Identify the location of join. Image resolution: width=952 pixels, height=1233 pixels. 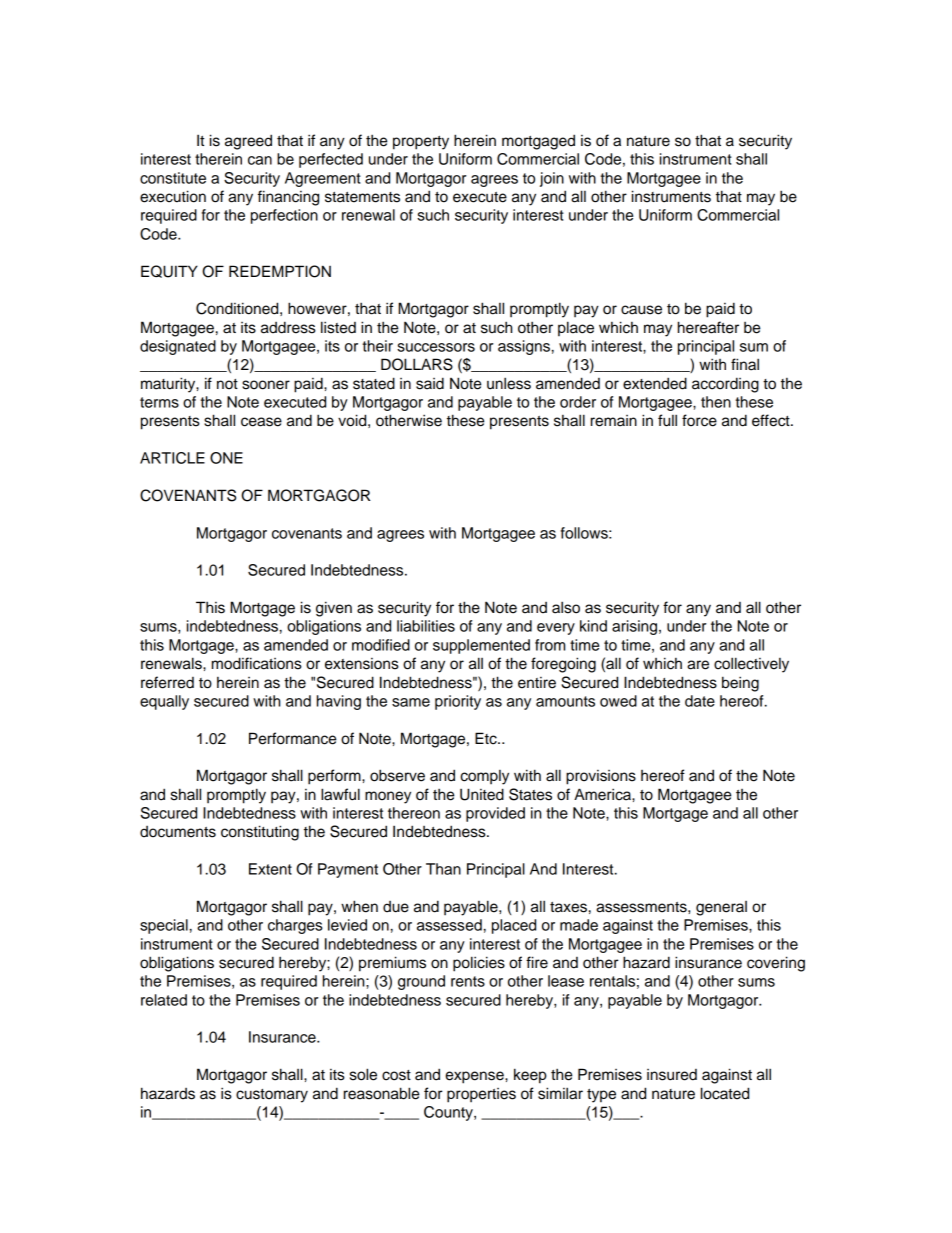
(552, 179).
